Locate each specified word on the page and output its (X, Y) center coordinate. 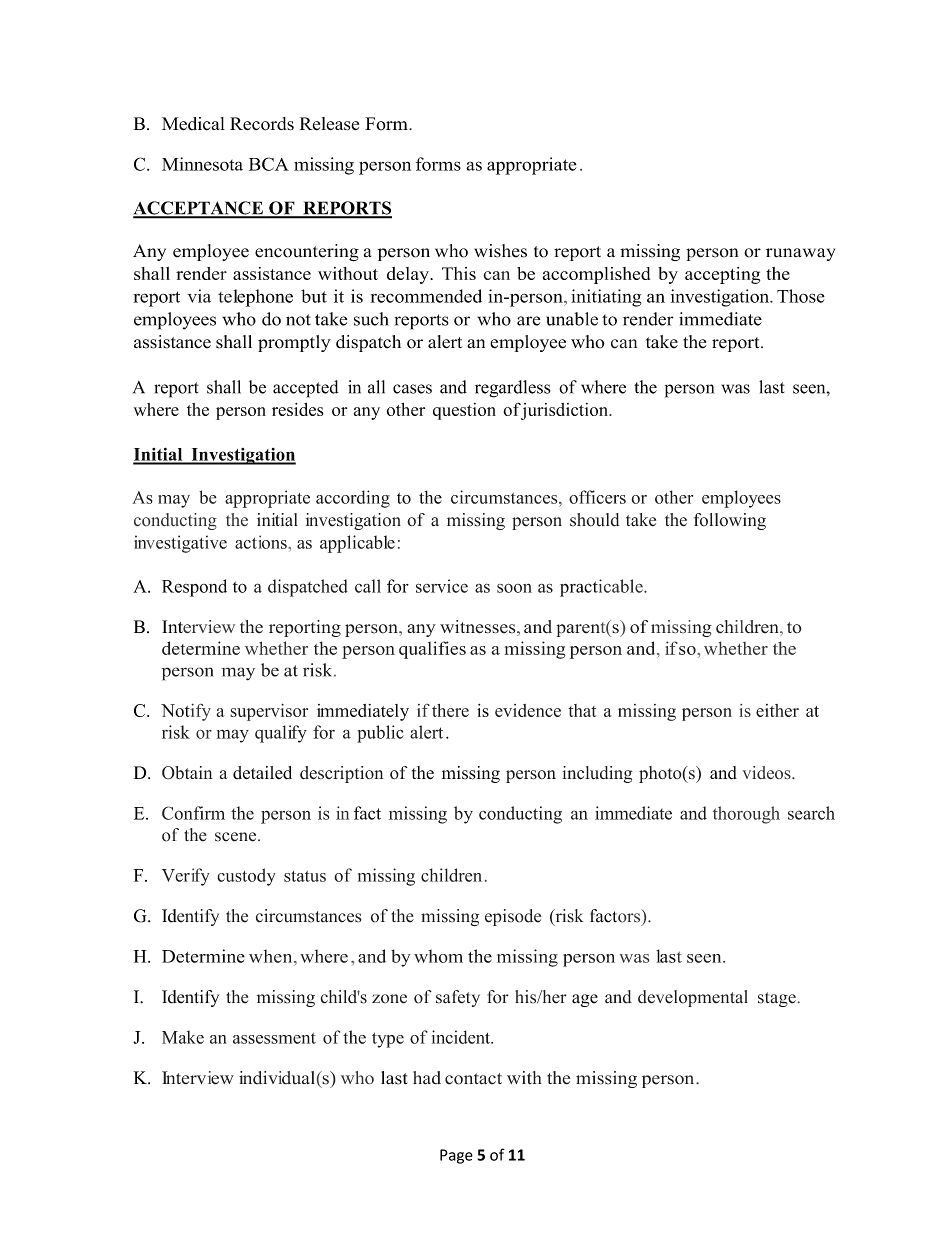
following (730, 521)
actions (262, 542)
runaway (800, 254)
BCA (269, 164)
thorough (746, 815)
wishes (500, 251)
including (597, 774)
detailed (262, 773)
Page (456, 1156)
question (464, 411)
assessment (274, 1038)
